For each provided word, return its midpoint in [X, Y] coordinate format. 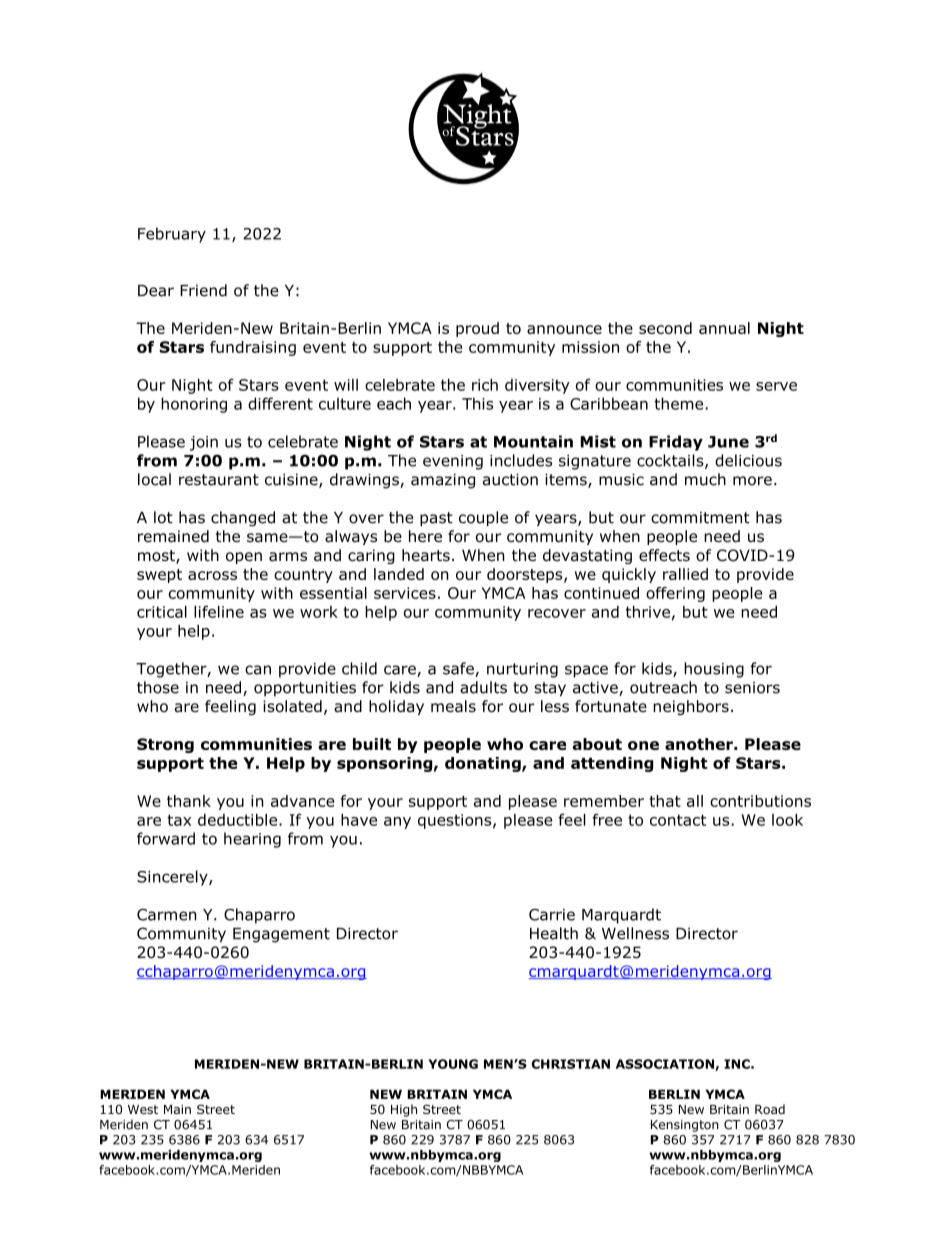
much [705, 479]
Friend [203, 290]
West [143, 1109]
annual [724, 328]
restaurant [219, 480]
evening [453, 462]
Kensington [685, 1126]
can [258, 670]
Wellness [635, 933]
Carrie [552, 914]
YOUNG [453, 1064]
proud [477, 329]
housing [714, 670]
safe [459, 669]
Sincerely [173, 878]
